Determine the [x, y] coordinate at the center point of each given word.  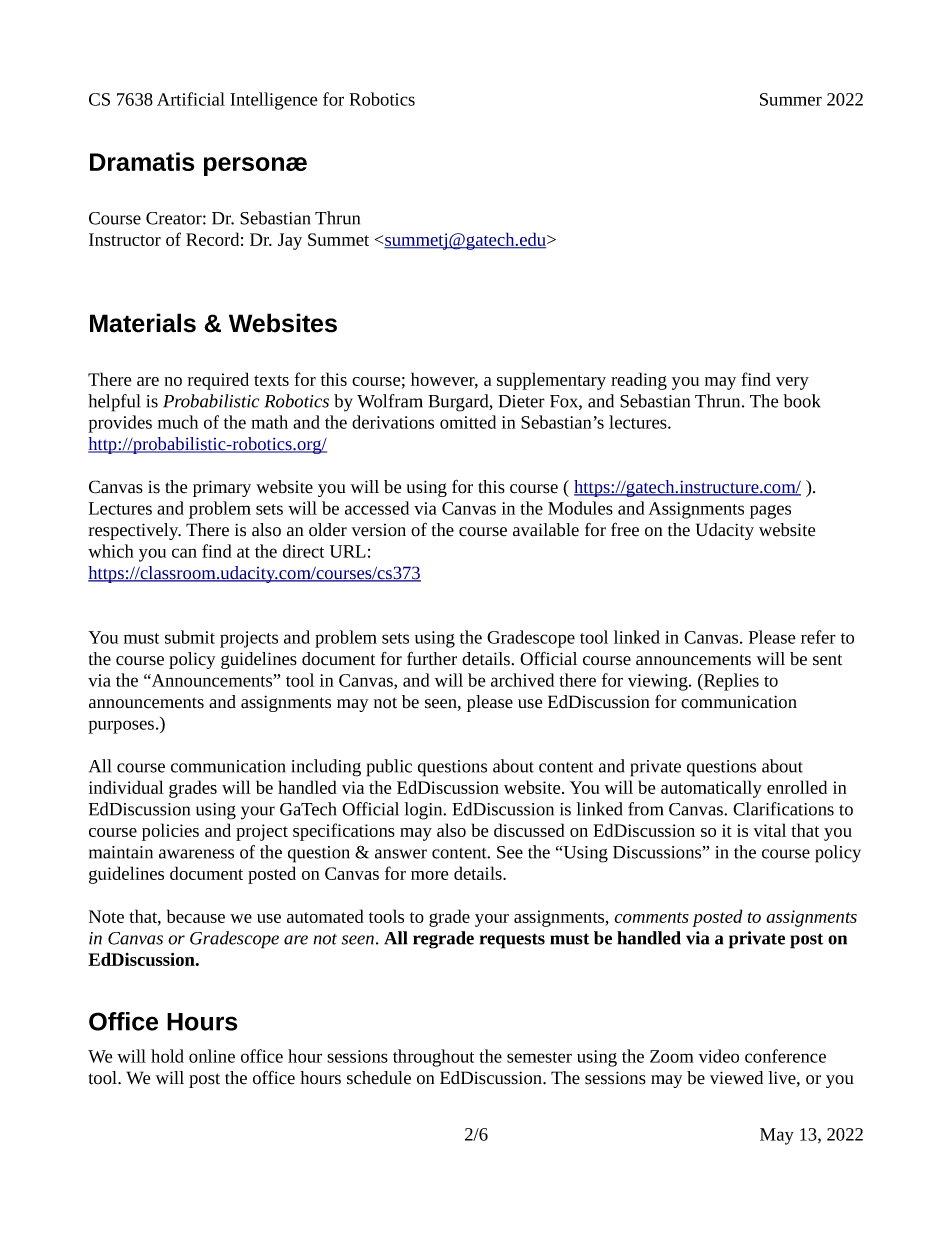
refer [818, 637]
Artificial [191, 99]
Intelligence [274, 101]
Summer [791, 99]
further [432, 658]
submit [190, 637]
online [212, 1056]
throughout [433, 1058]
